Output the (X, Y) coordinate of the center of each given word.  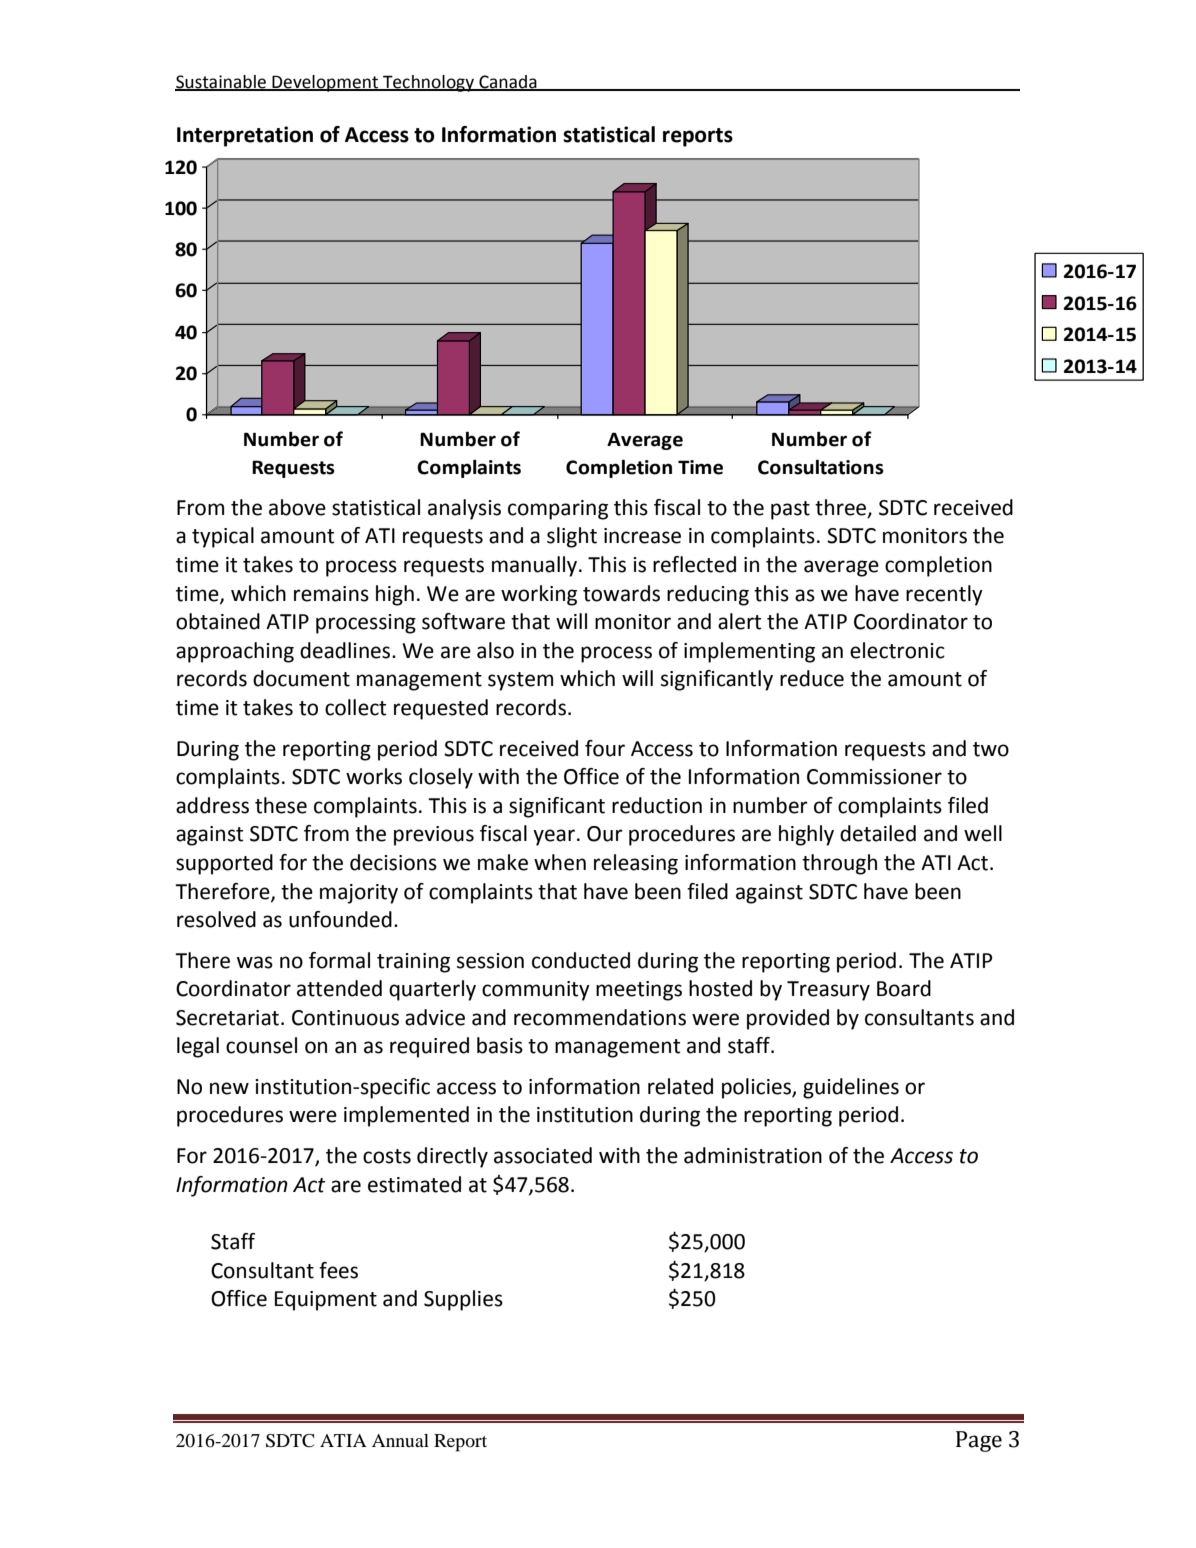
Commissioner (874, 777)
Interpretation (245, 136)
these (281, 805)
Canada (508, 82)
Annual (400, 1440)
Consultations (821, 467)
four (605, 748)
